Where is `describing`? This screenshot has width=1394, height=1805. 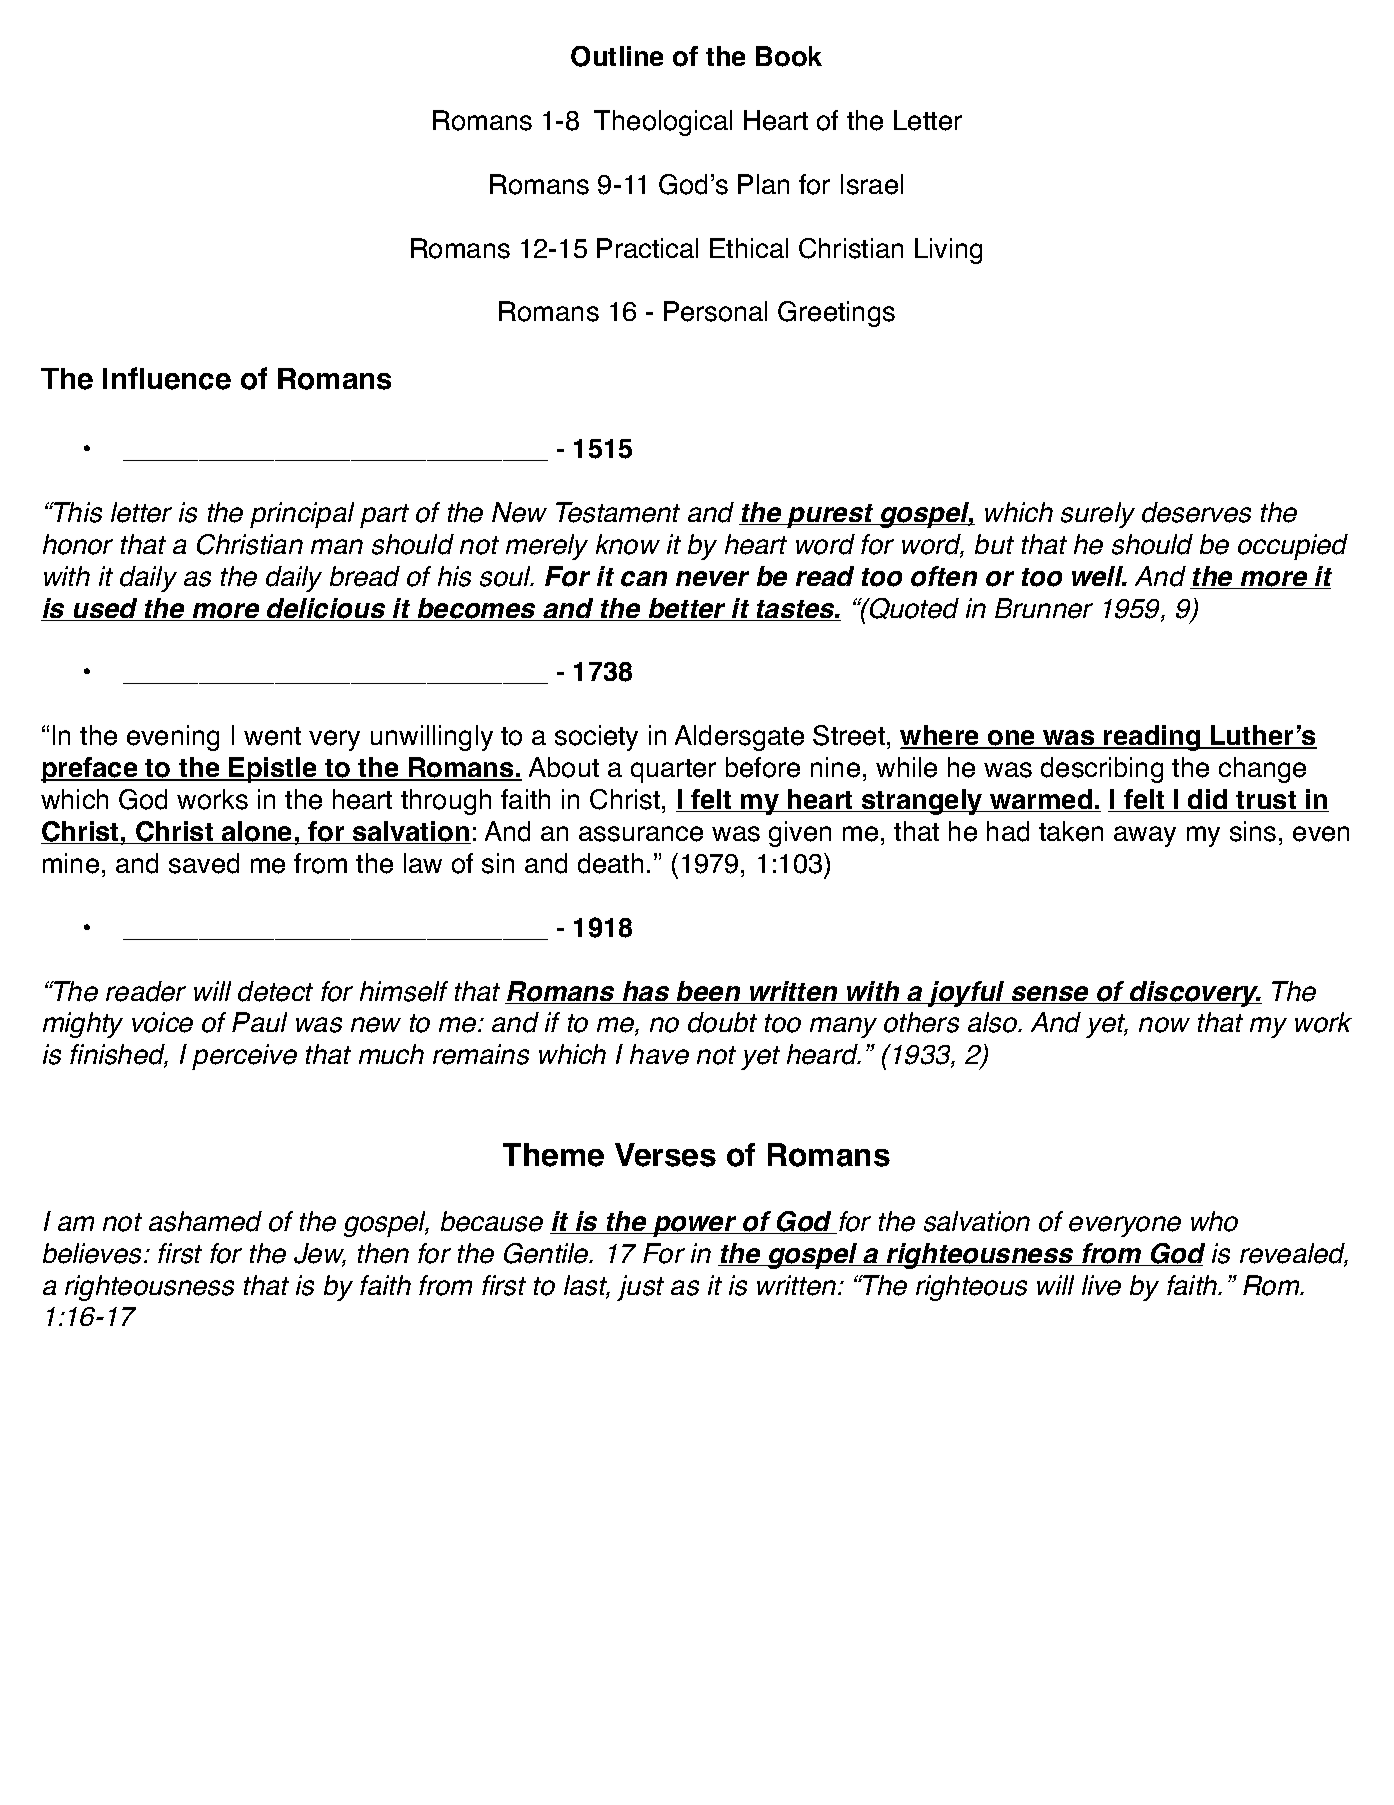
describing is located at coordinates (1102, 770).
